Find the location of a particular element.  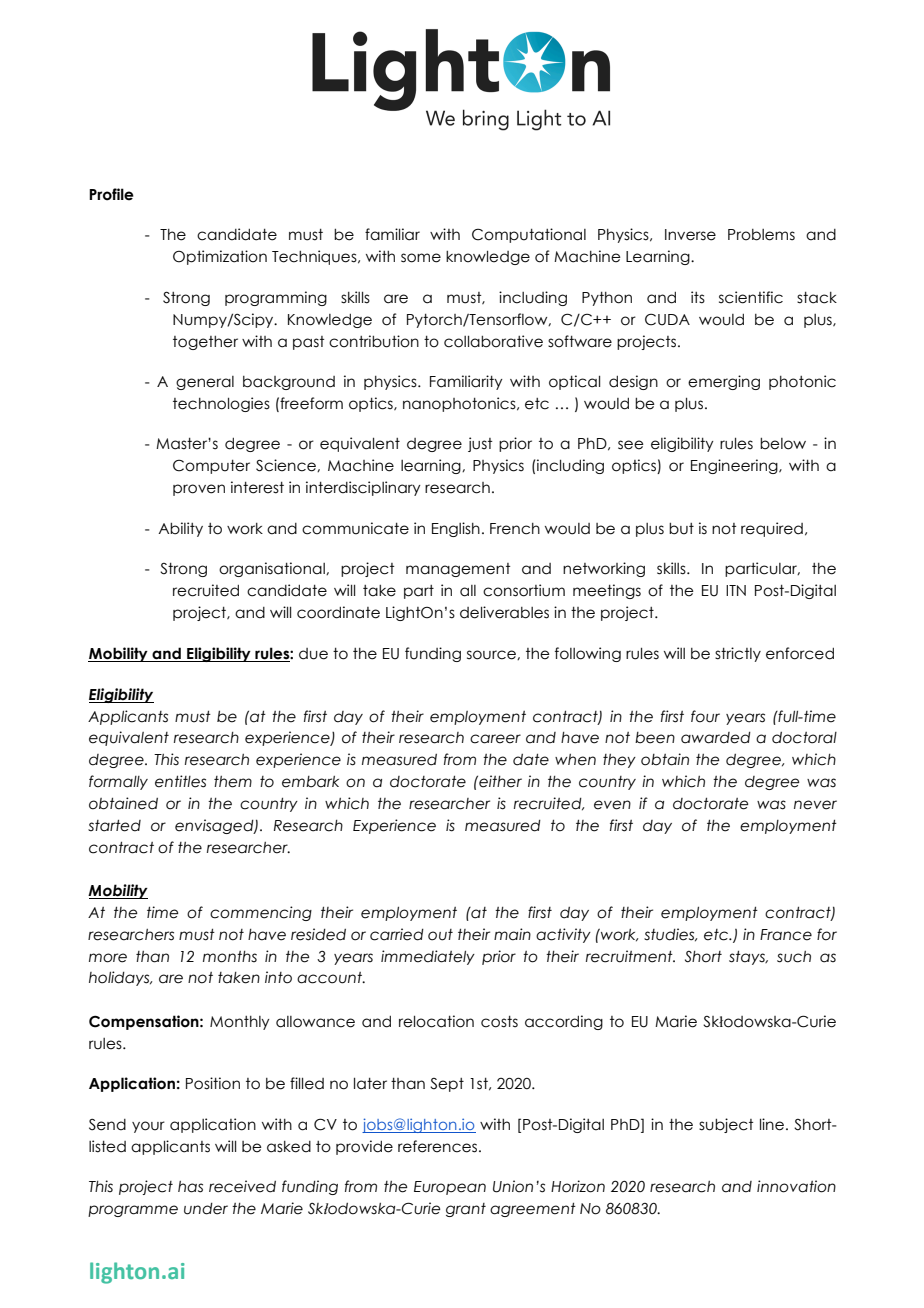

Optimization is located at coordinates (220, 257).
